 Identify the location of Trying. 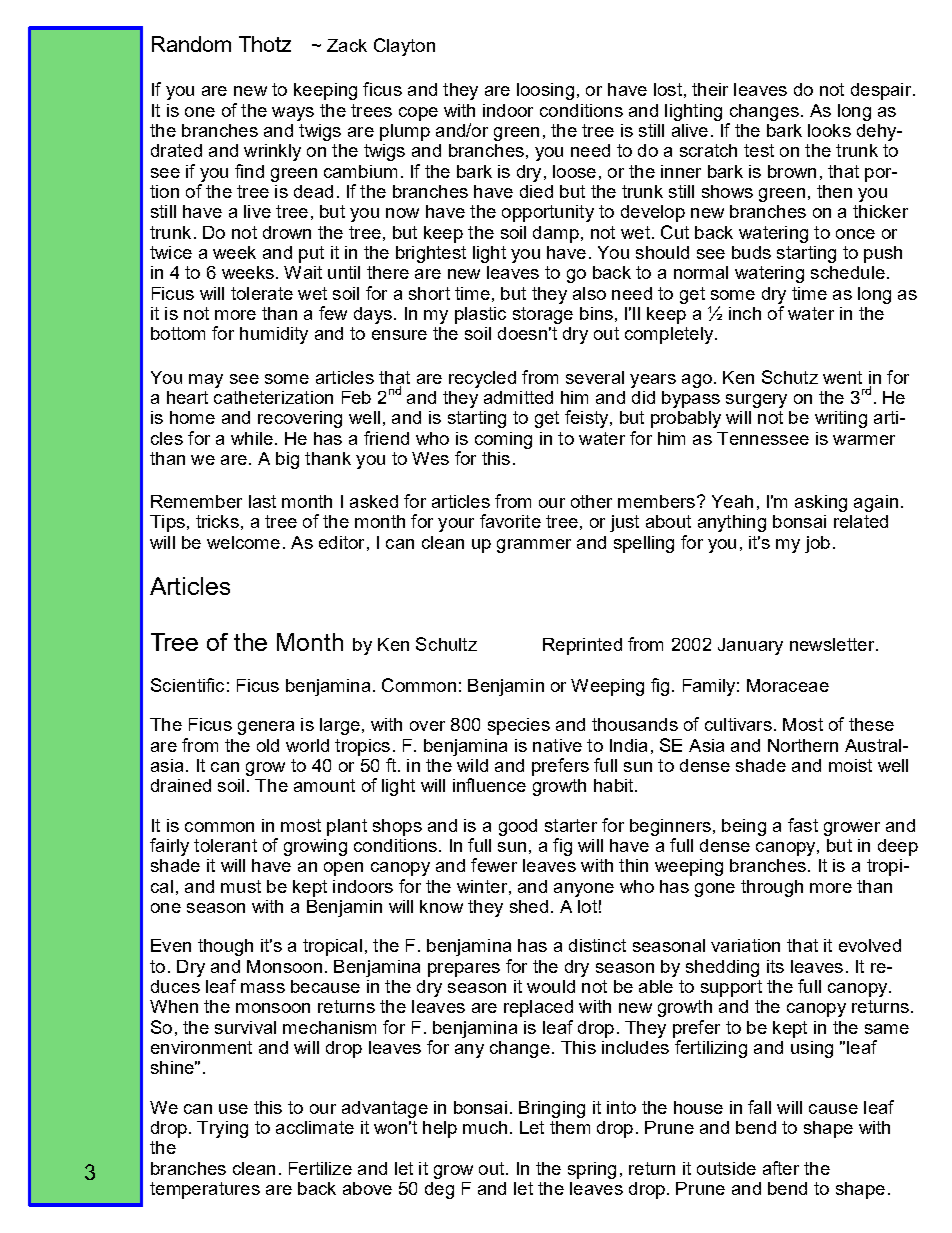
(222, 1129).
